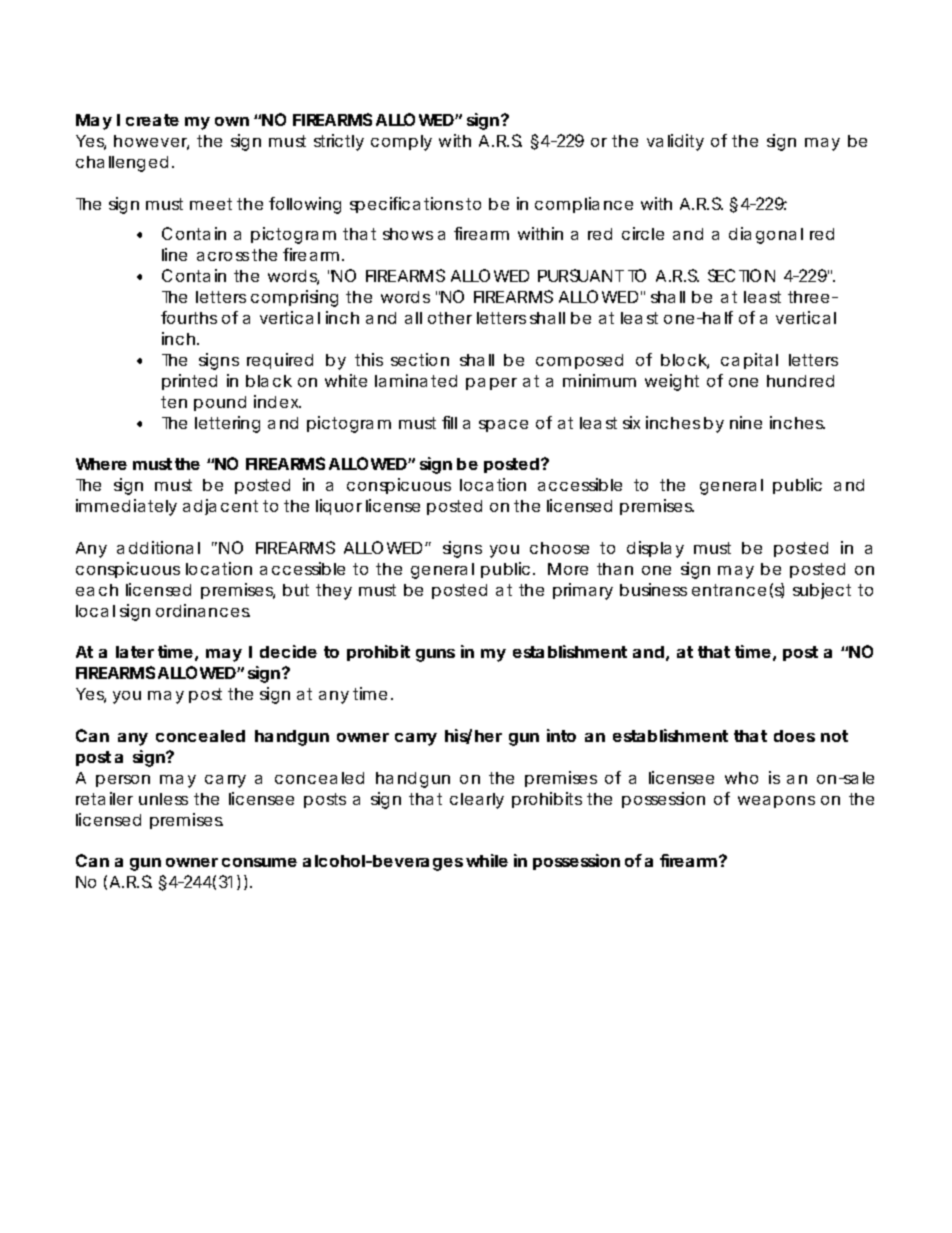 The height and width of the document is (1233, 952). Describe the element at coordinates (675, 142) in the document. I see `validity` at that location.
